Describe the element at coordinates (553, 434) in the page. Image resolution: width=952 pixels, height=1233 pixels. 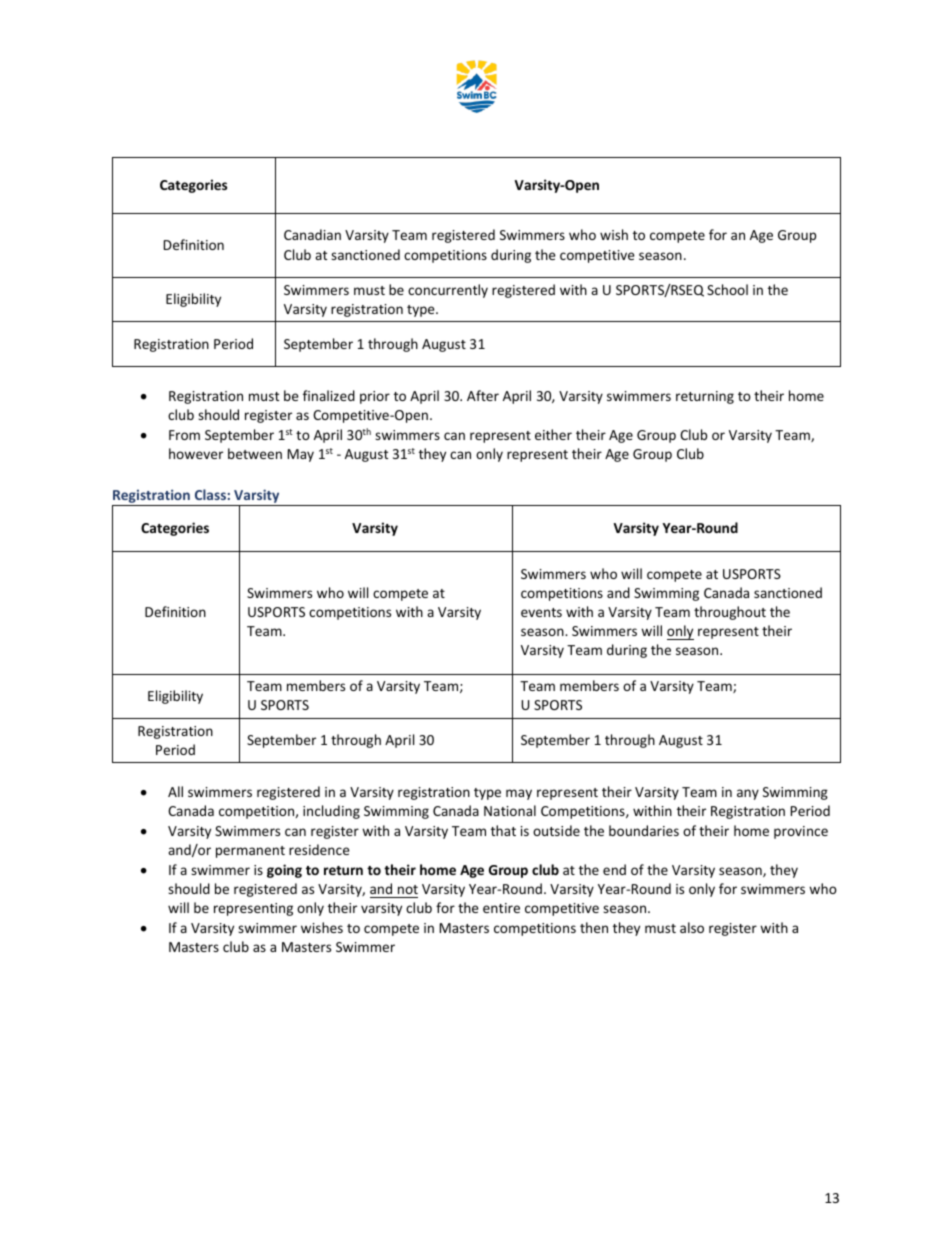
I see `either` at that location.
